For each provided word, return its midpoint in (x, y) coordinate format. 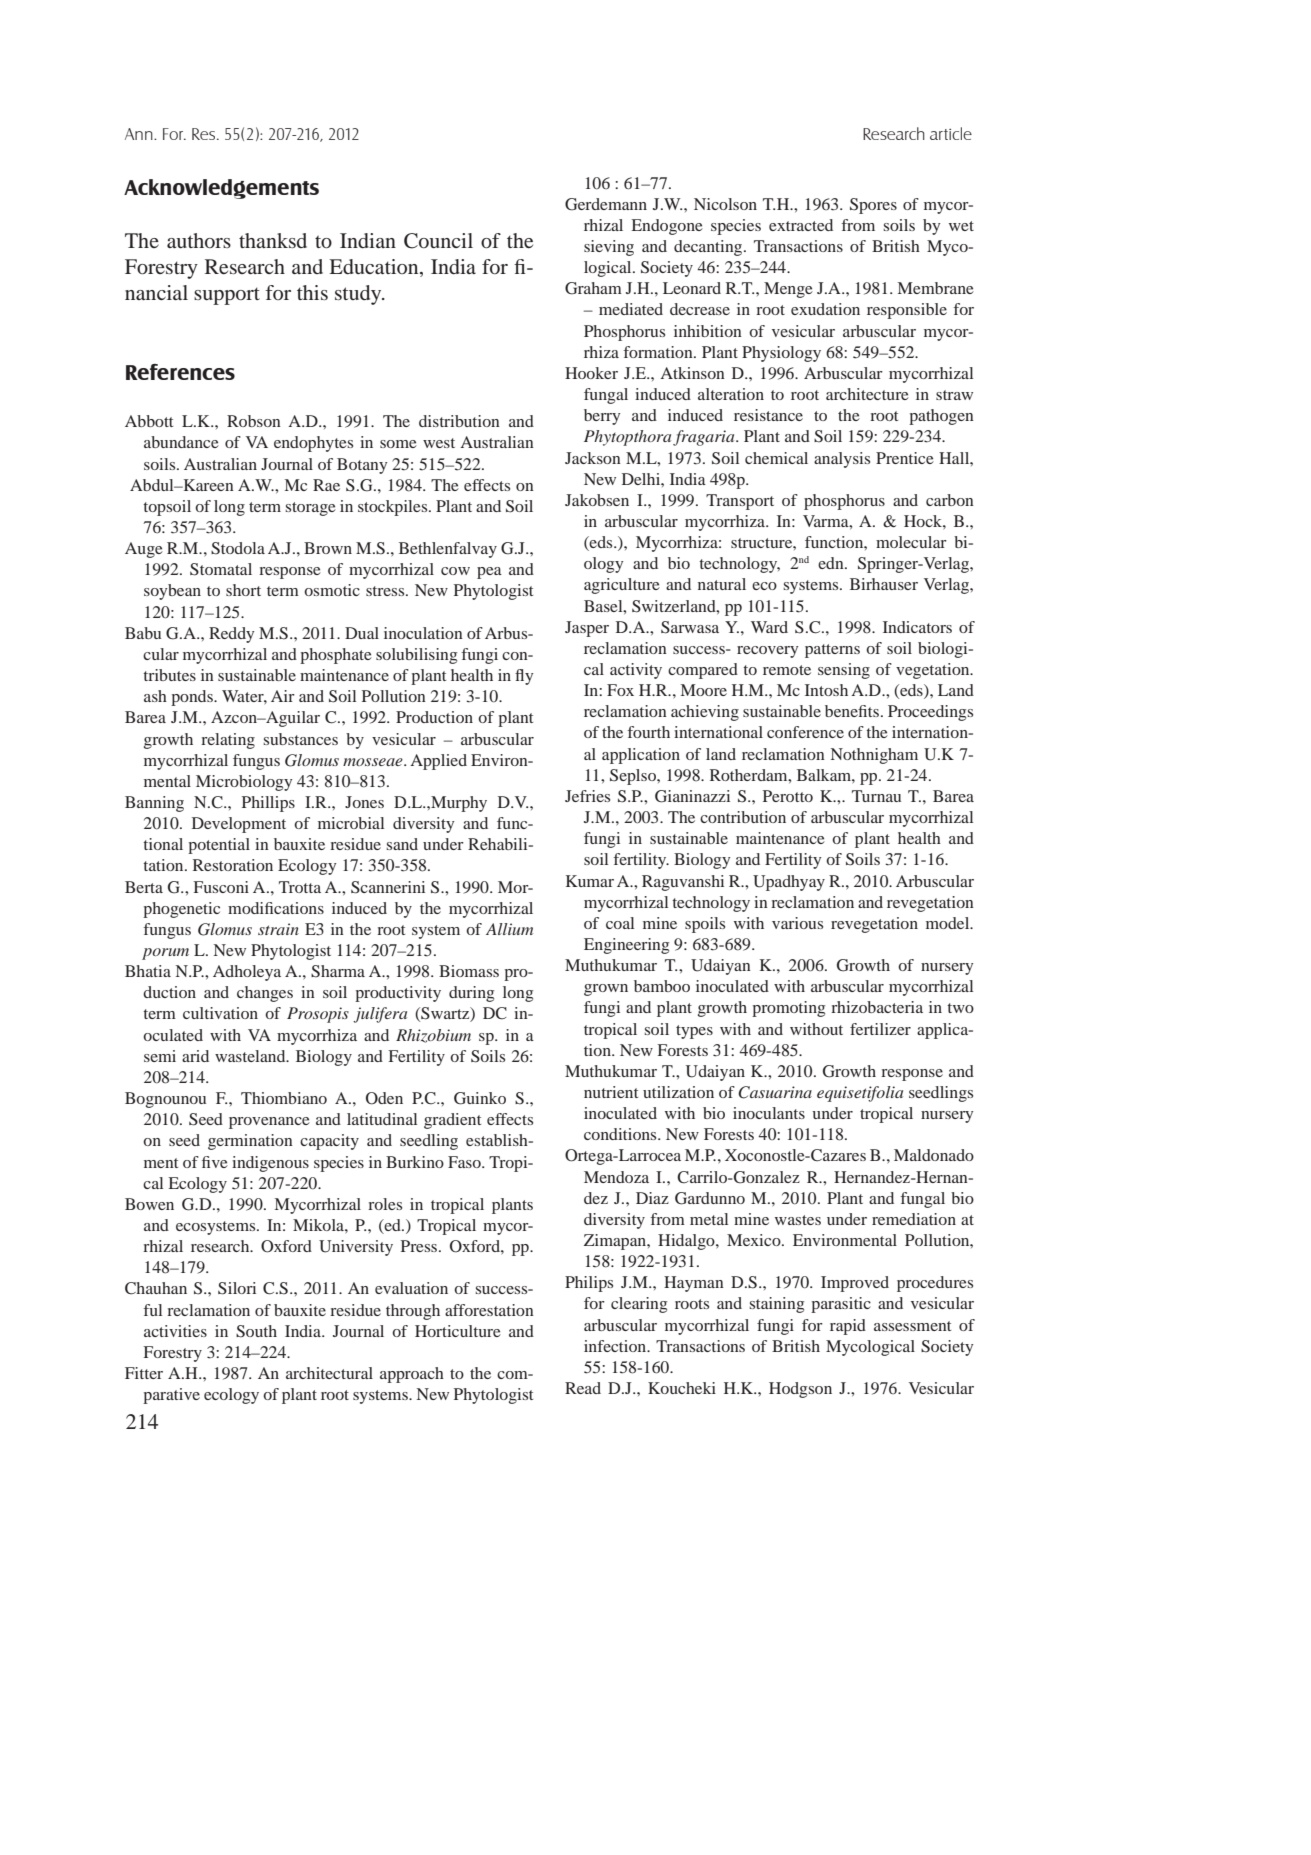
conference (805, 732)
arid (195, 1056)
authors (199, 240)
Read (583, 1388)
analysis (842, 460)
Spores (873, 206)
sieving (609, 248)
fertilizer (880, 1029)
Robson (254, 421)
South (256, 1331)
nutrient (611, 1092)
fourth (648, 732)
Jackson (593, 458)
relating (228, 741)
